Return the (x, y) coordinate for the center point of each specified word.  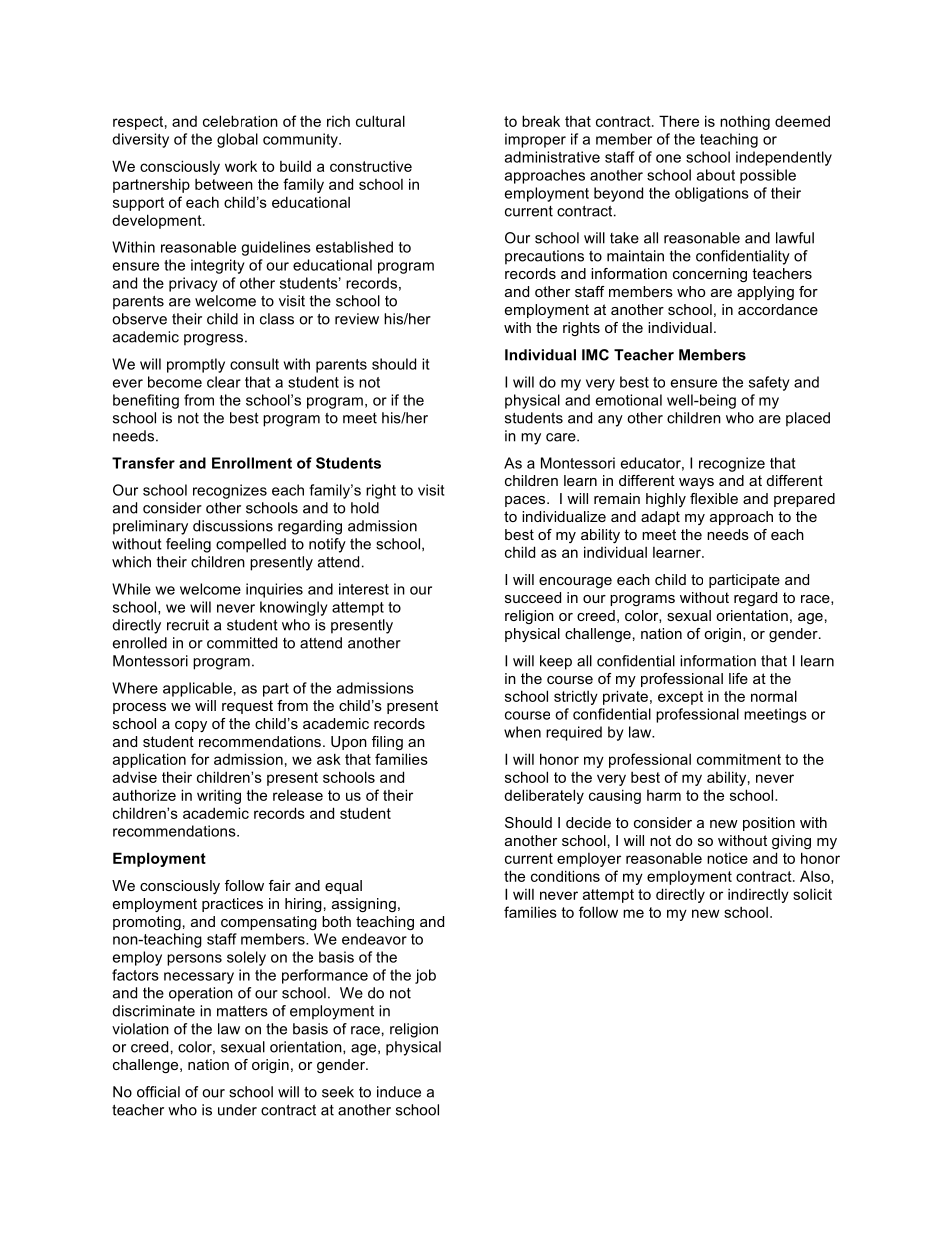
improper (535, 140)
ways (696, 483)
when (522, 732)
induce (399, 1092)
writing (219, 797)
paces (526, 501)
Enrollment (252, 463)
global (237, 140)
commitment (739, 759)
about (716, 175)
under (237, 1110)
